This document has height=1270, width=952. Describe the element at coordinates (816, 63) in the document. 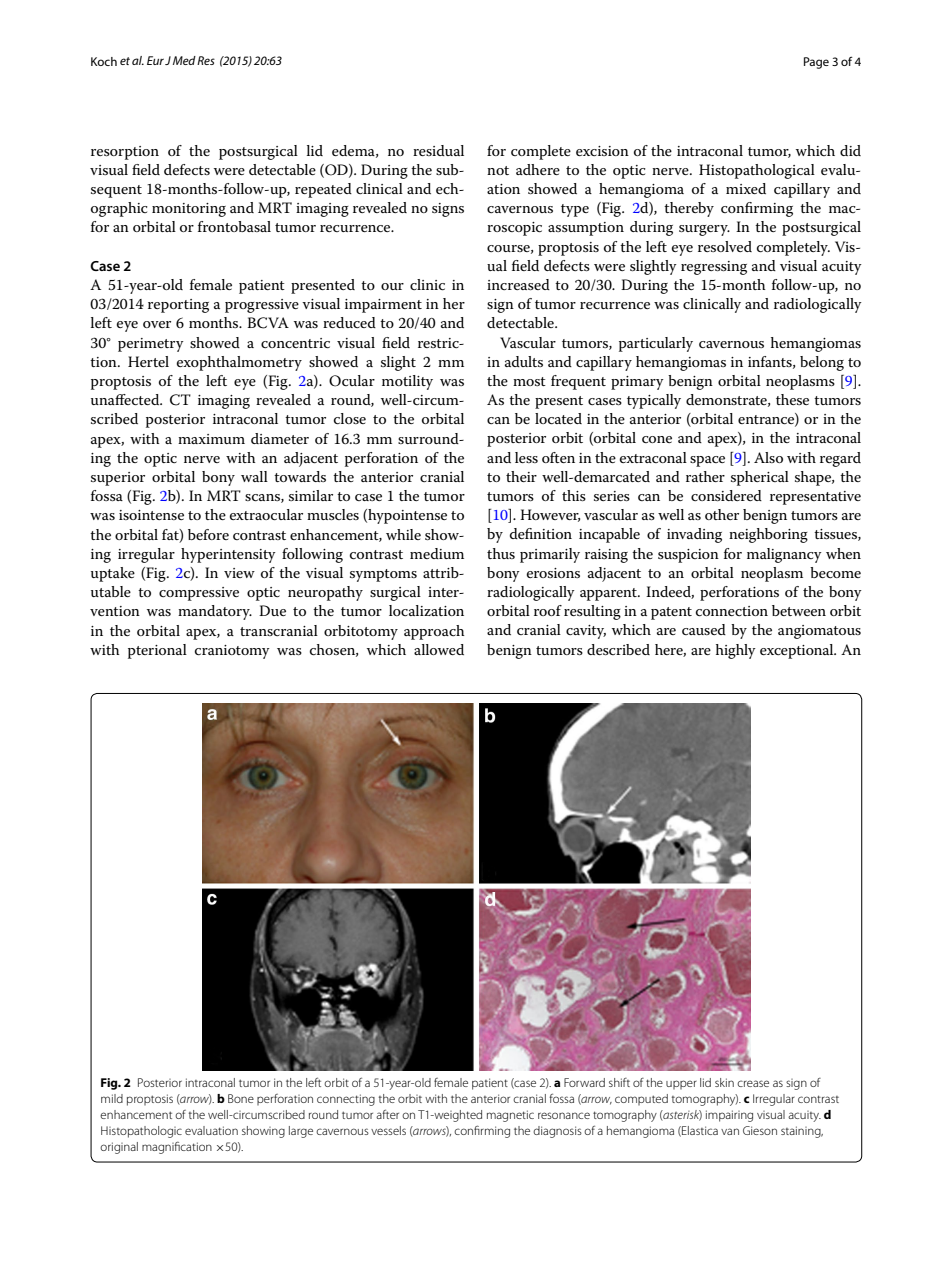

I see `Page` at that location.
